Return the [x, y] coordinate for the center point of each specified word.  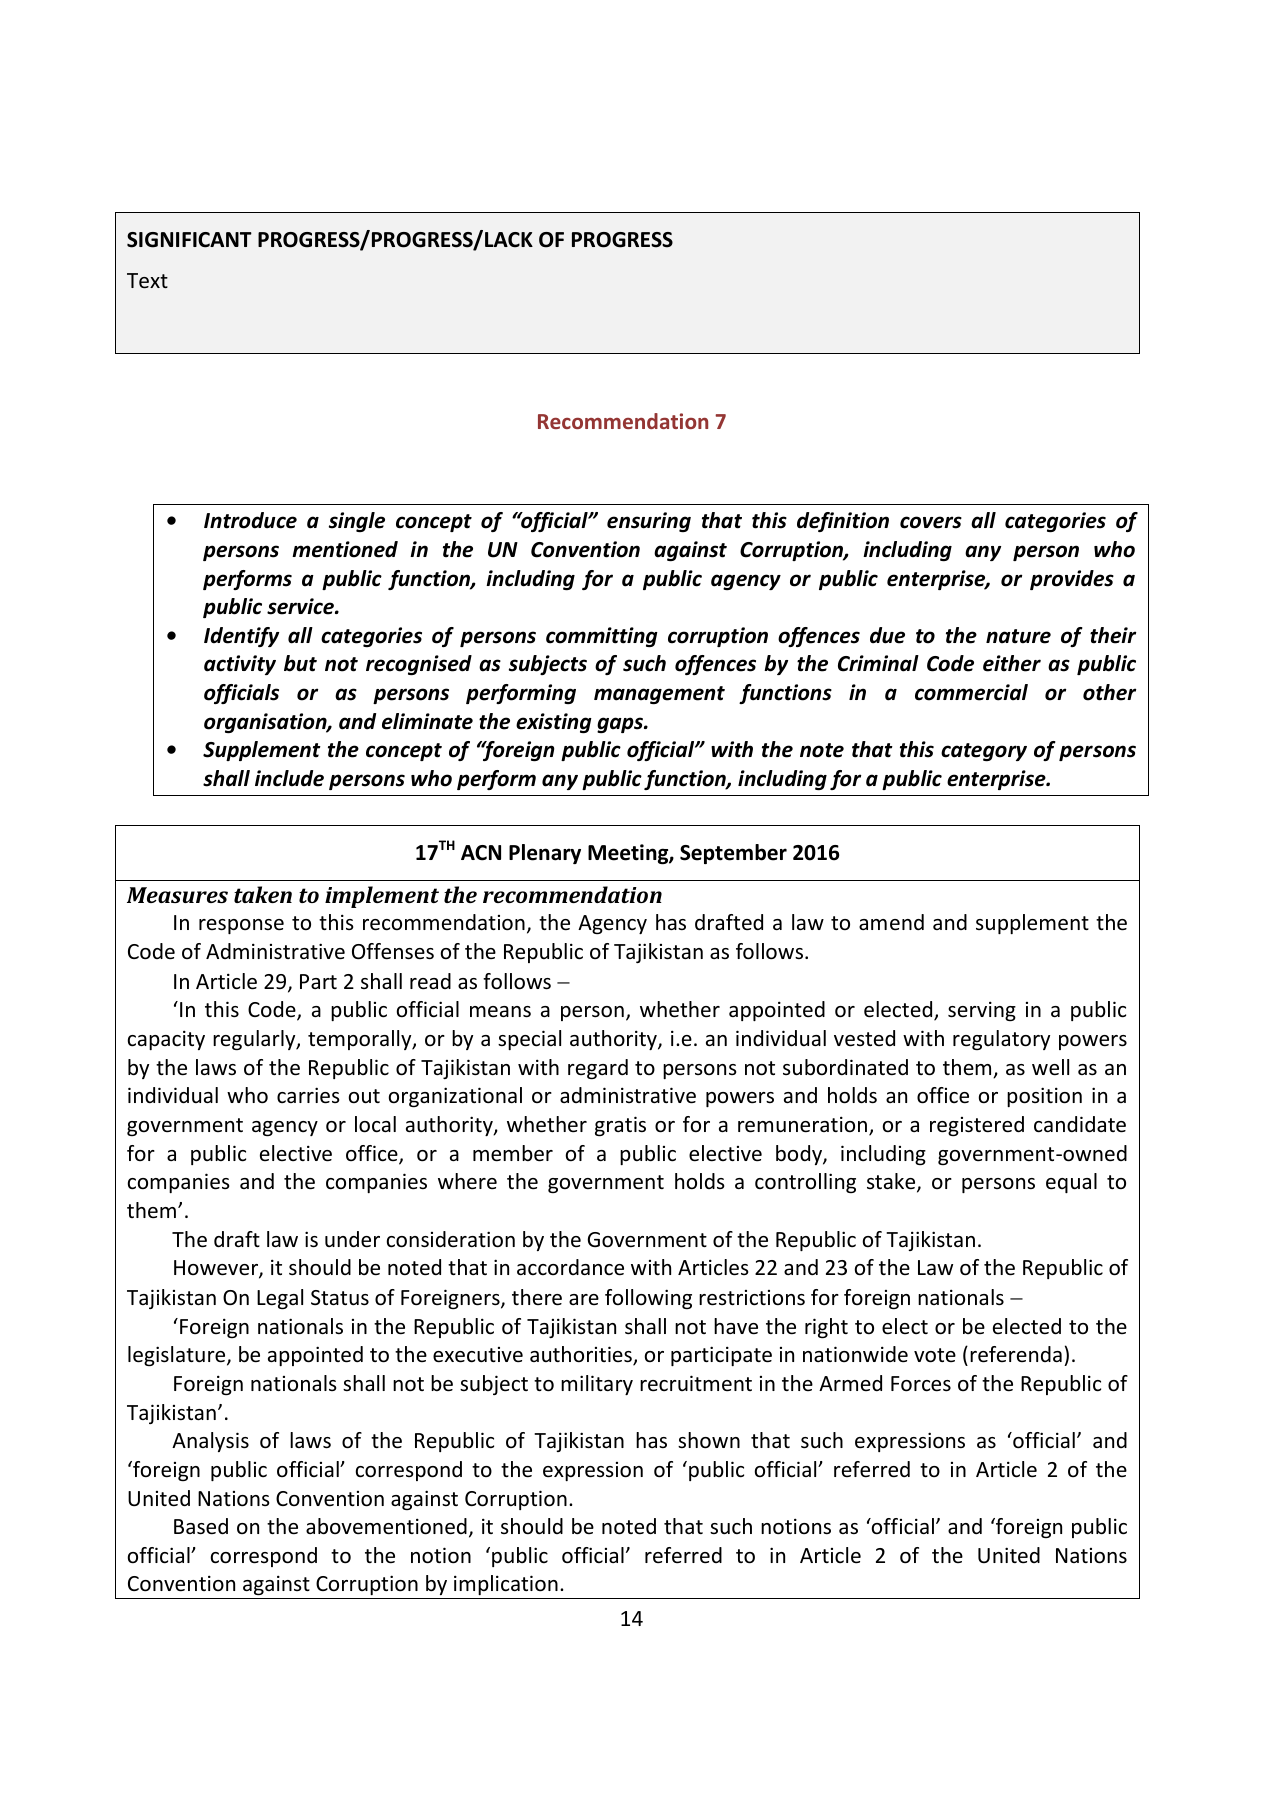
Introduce [250, 520]
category [984, 752]
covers [931, 522]
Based [201, 1526]
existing [554, 723]
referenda [1016, 1354]
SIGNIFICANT [189, 240]
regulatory [1001, 1040]
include [289, 778]
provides [1072, 580]
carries [308, 1095]
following [648, 1299]
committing [602, 637]
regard [598, 1069]
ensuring [649, 522]
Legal [280, 1299]
